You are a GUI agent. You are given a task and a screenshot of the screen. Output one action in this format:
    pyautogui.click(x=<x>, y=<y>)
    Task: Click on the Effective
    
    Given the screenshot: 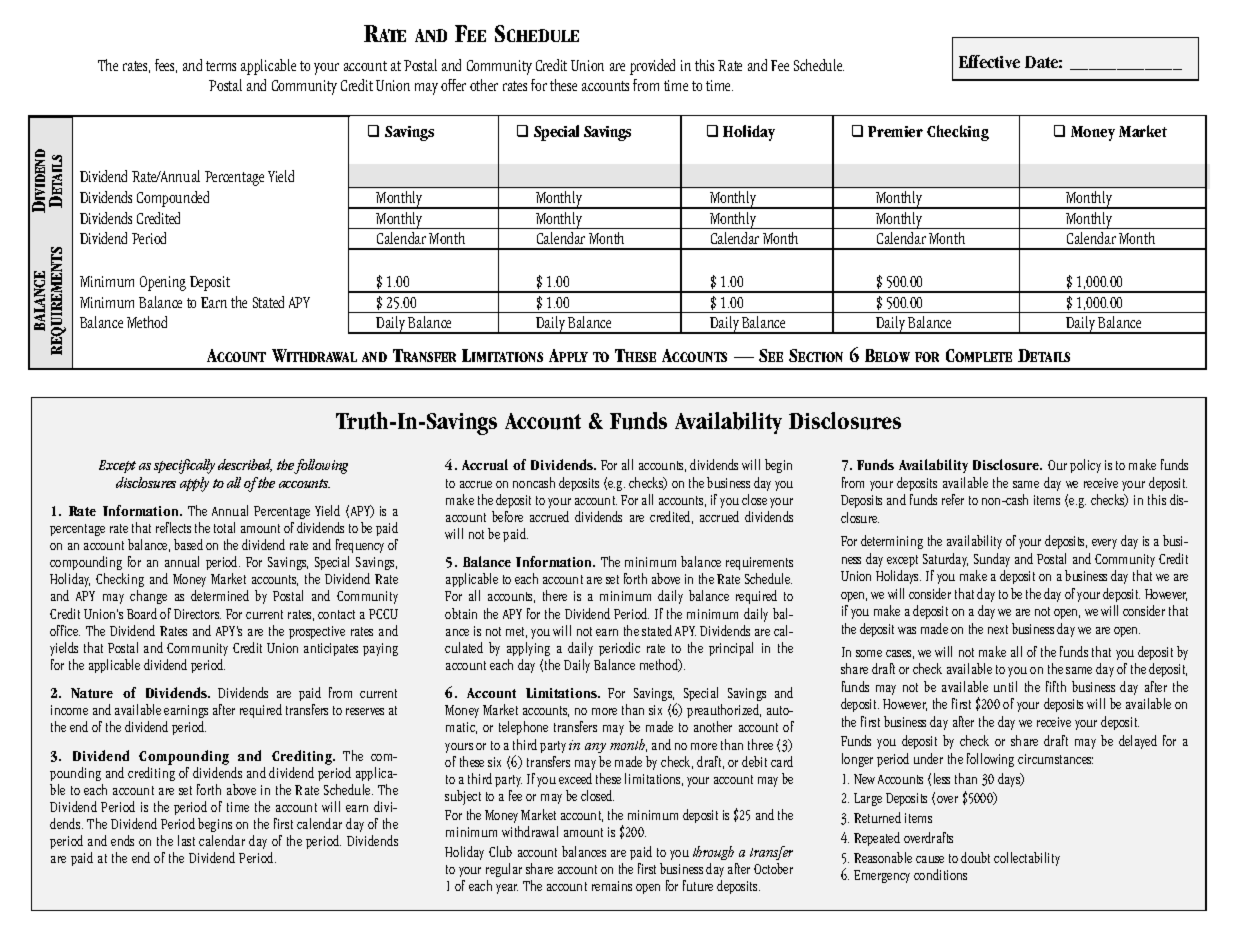 What is the action you would take?
    pyautogui.click(x=989, y=61)
